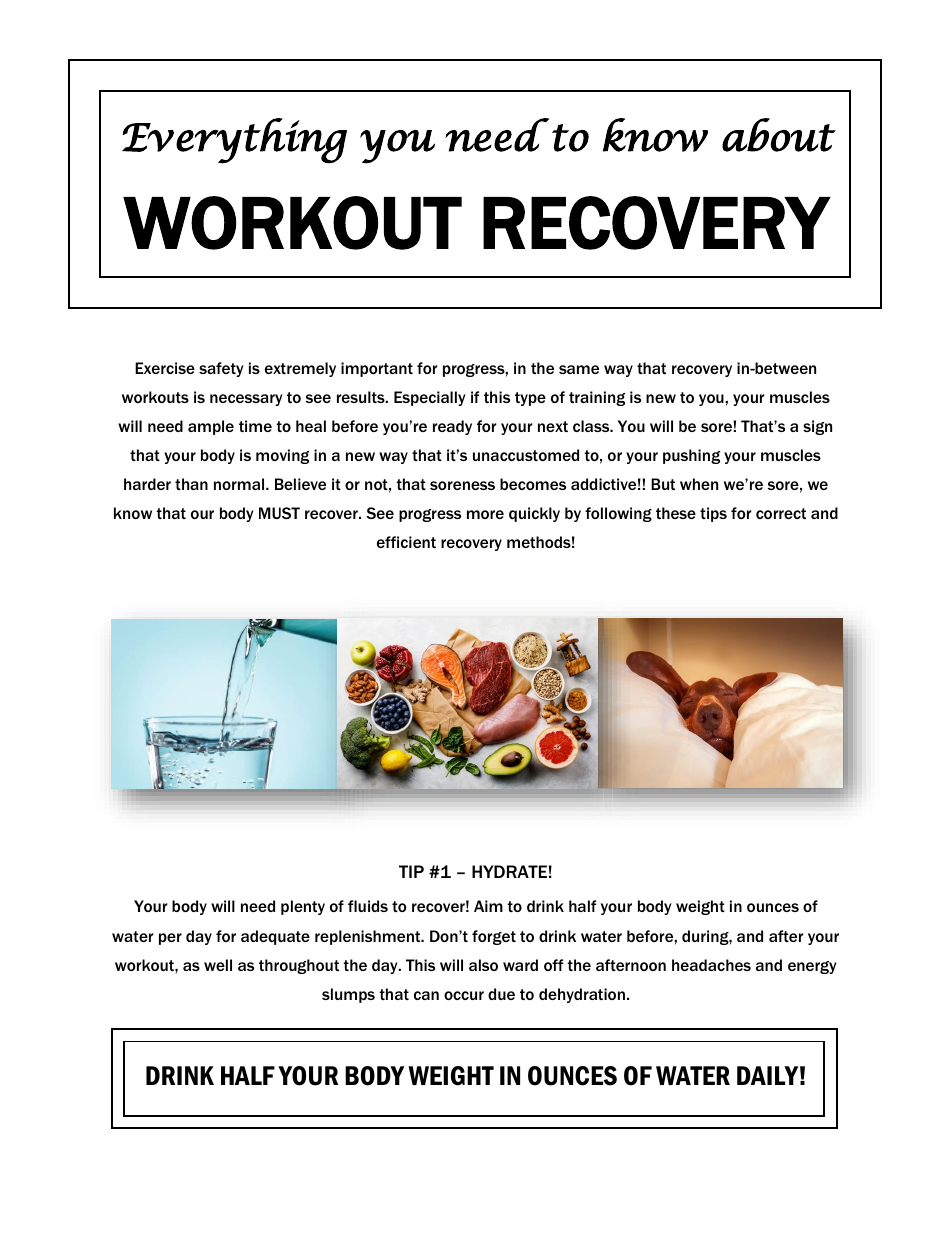  What do you see at coordinates (713, 514) in the screenshot?
I see `tips` at bounding box center [713, 514].
